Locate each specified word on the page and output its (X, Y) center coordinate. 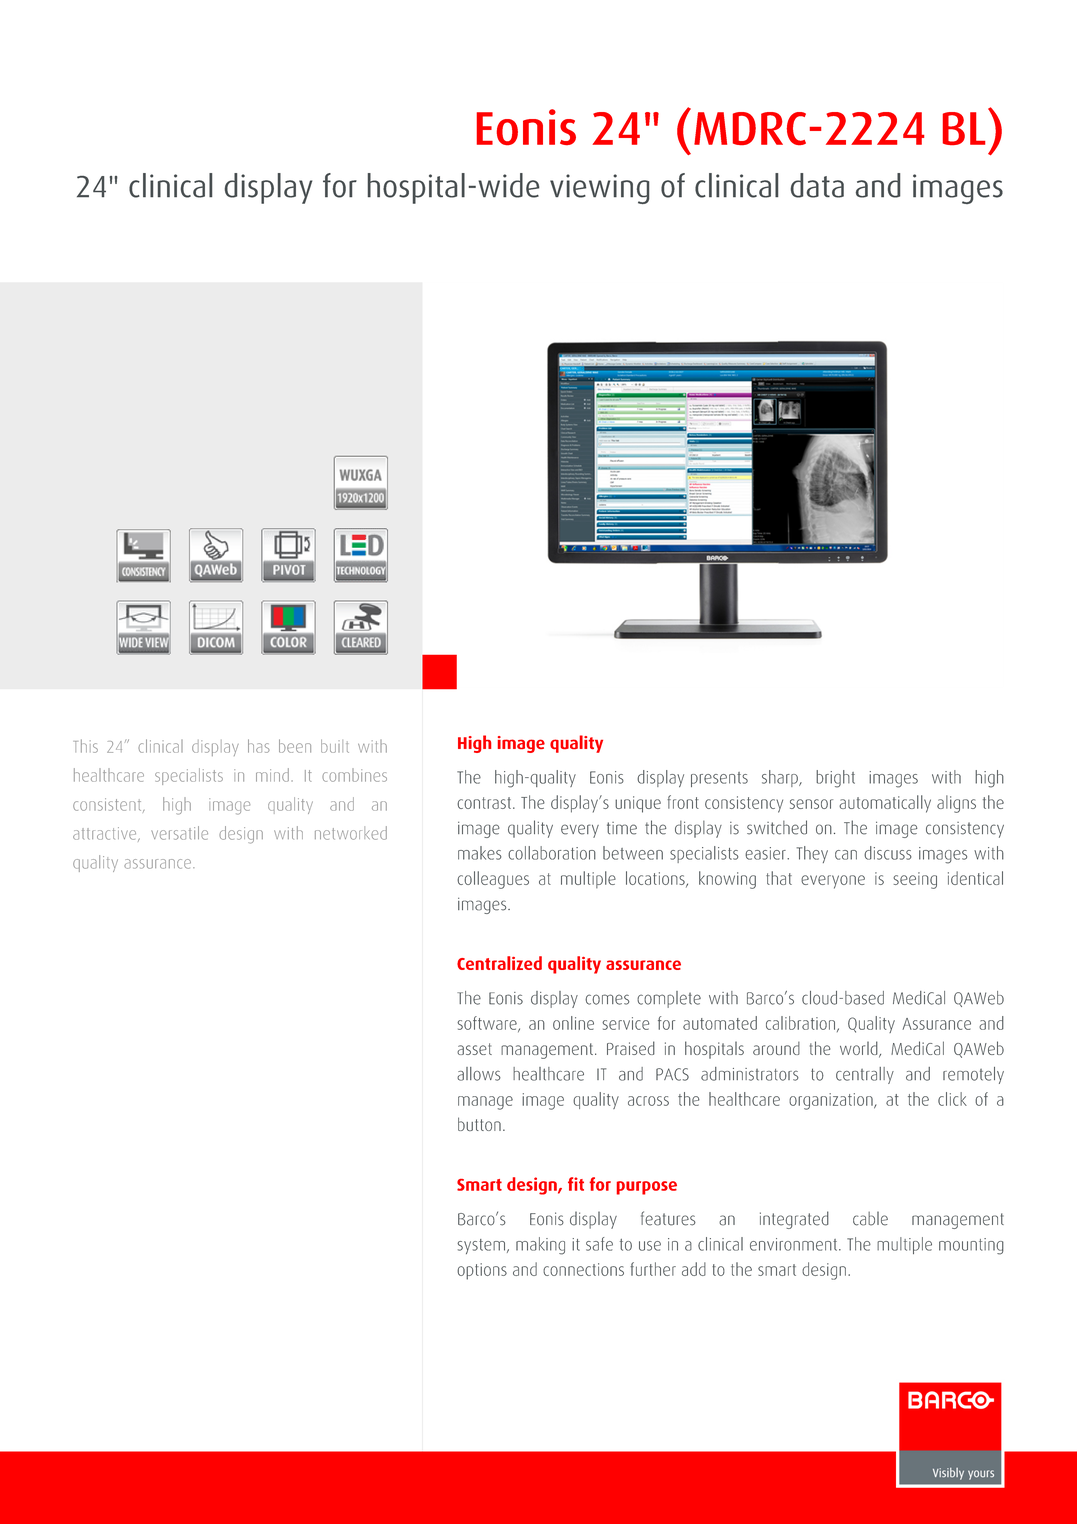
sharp (781, 778)
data (817, 185)
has (259, 746)
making (540, 1246)
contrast (485, 803)
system (481, 1246)
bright (835, 779)
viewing (599, 189)
